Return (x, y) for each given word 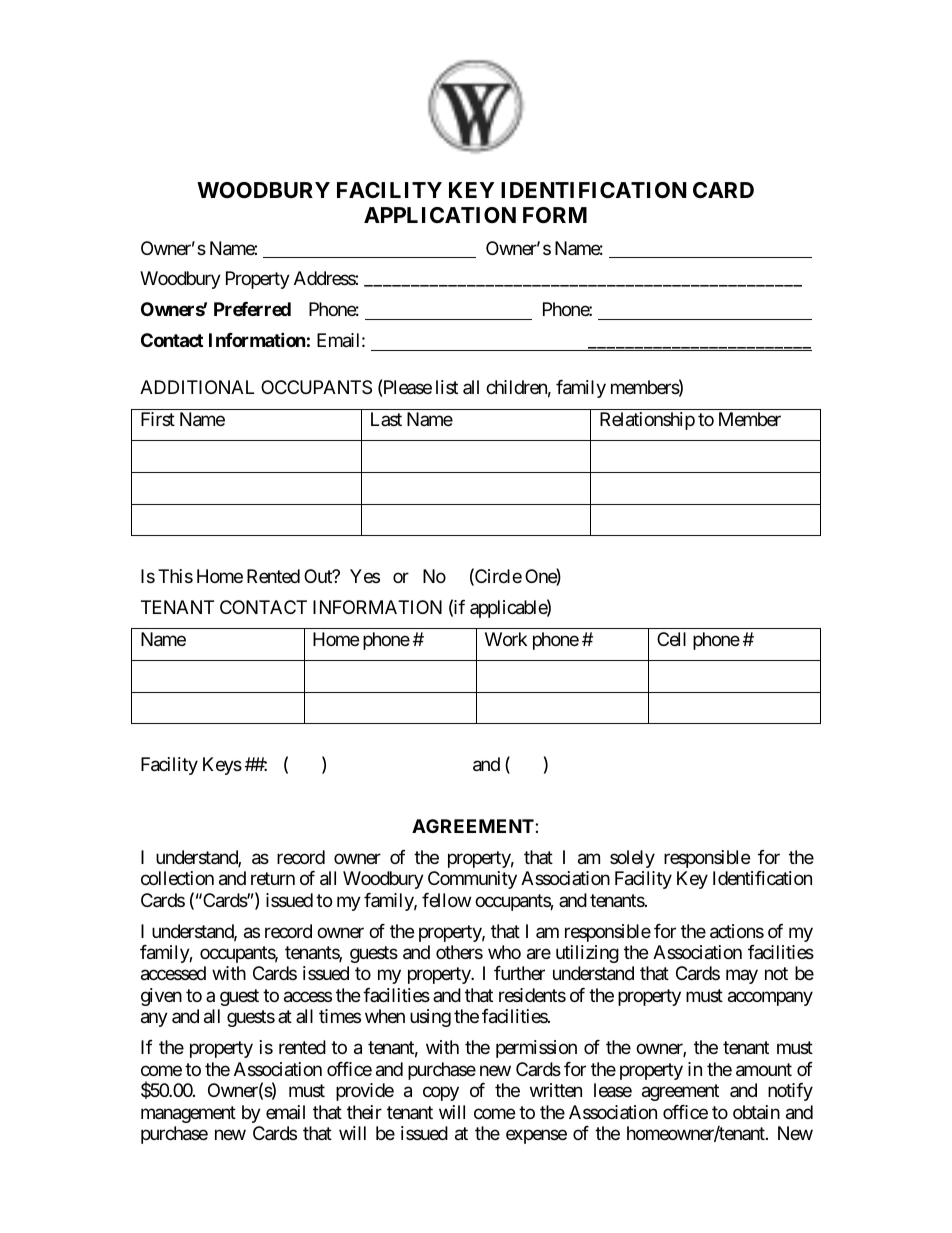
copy (441, 1094)
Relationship (647, 421)
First (158, 419)
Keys (222, 766)
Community (472, 880)
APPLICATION (440, 215)
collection (177, 878)
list (447, 387)
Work (506, 639)
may (742, 977)
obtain (756, 1112)
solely (632, 859)
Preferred (252, 309)
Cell (671, 639)
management (188, 1114)
